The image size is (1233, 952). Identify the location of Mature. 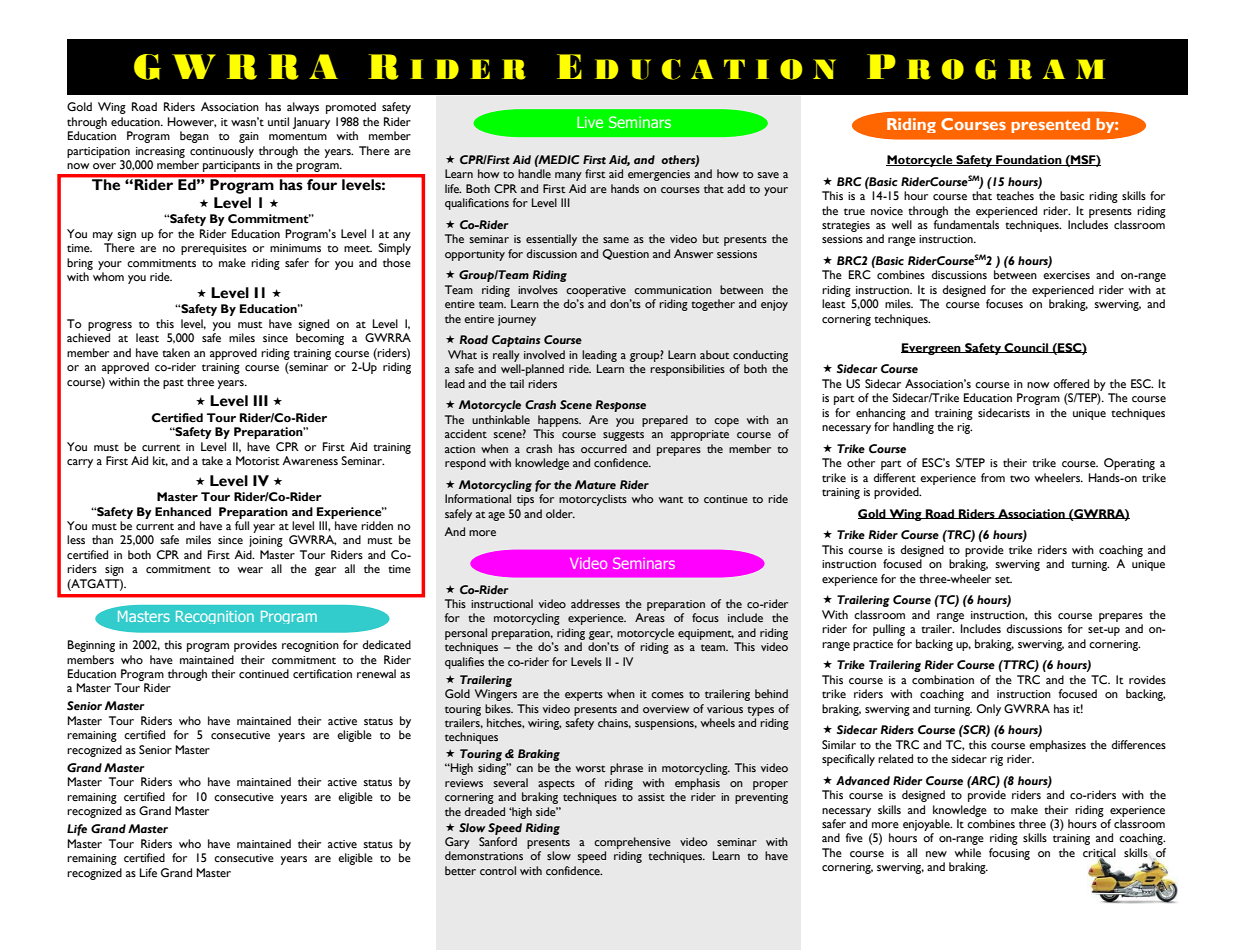
(595, 484).
